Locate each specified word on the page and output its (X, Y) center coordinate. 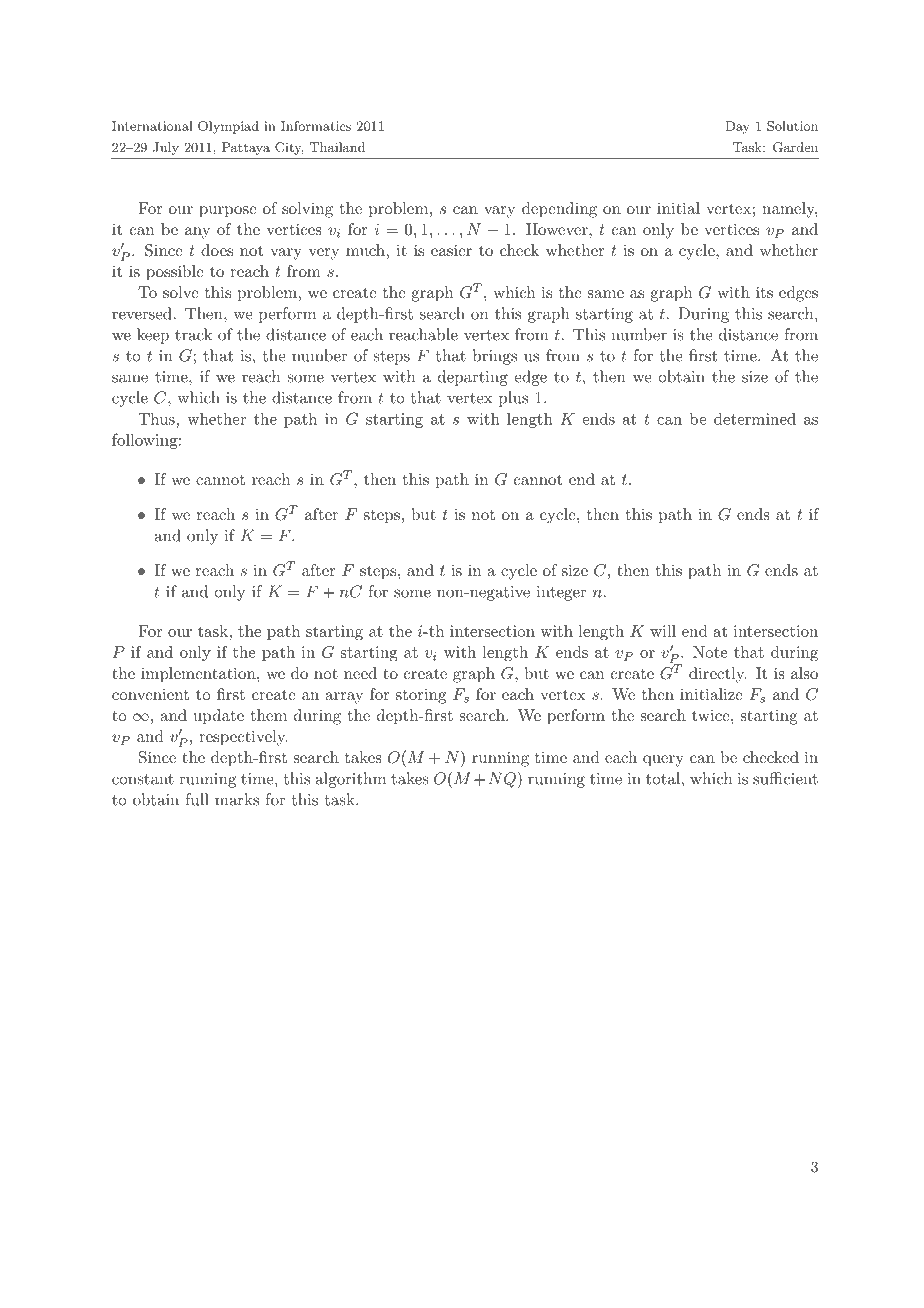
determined (755, 418)
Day (737, 127)
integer (561, 593)
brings (495, 357)
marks (237, 799)
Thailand (337, 147)
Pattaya (246, 148)
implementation (199, 675)
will (663, 631)
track (193, 334)
